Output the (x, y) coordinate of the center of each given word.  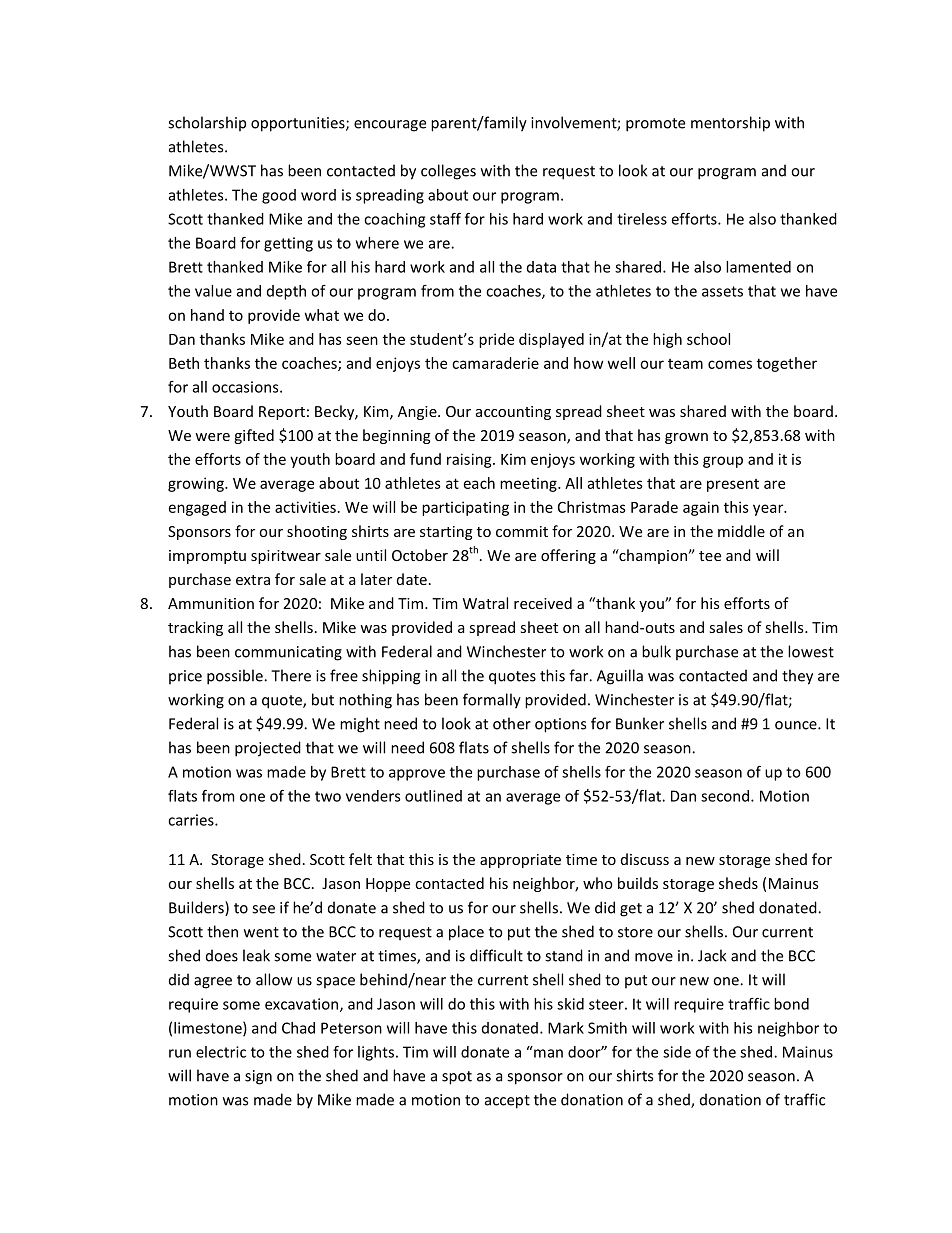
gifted (254, 436)
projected (268, 749)
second (726, 796)
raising (470, 460)
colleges (448, 172)
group (723, 462)
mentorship (730, 124)
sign (258, 1077)
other (512, 723)
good (279, 196)
